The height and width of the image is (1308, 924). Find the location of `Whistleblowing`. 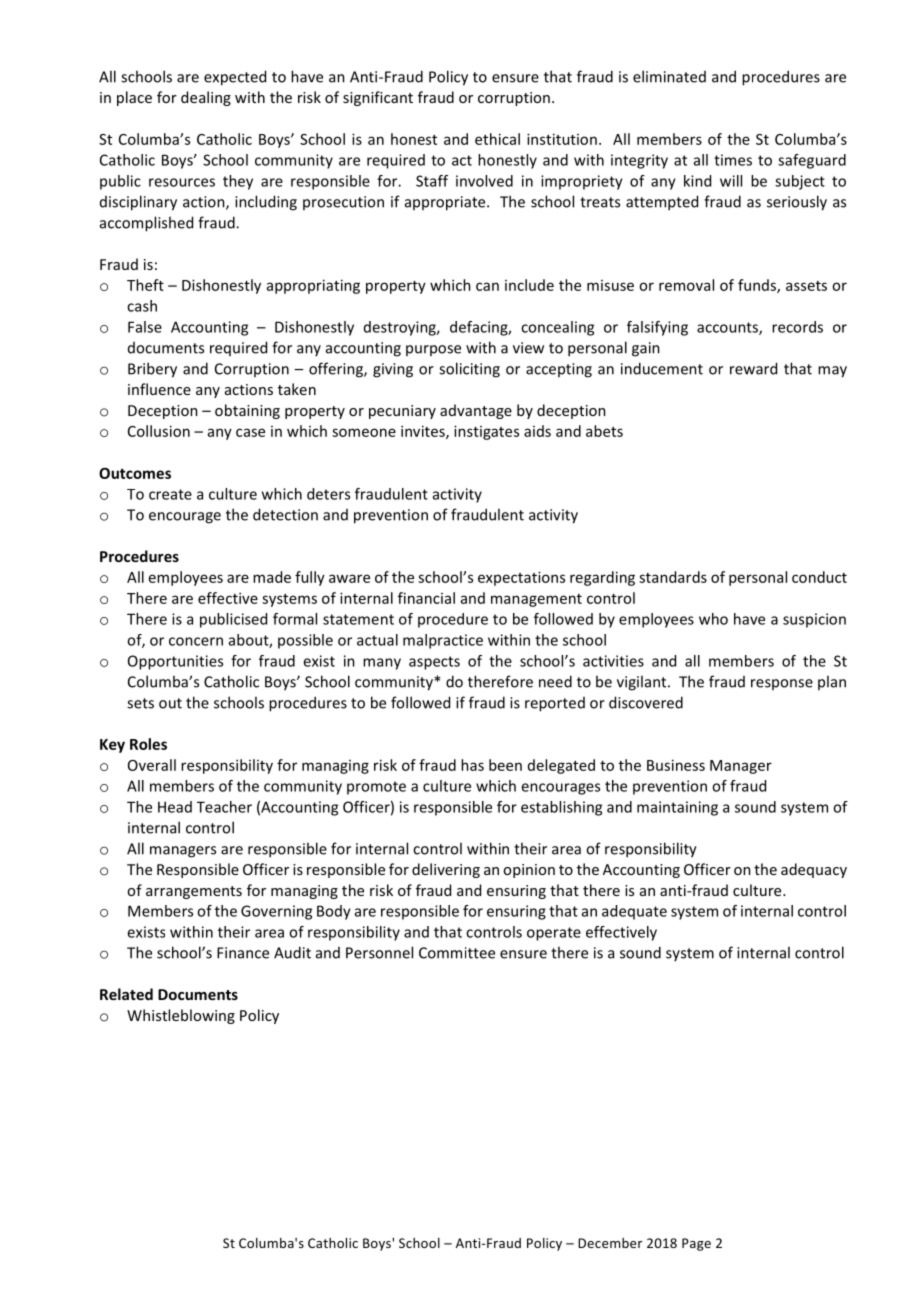

Whistleblowing is located at coordinates (181, 1016).
